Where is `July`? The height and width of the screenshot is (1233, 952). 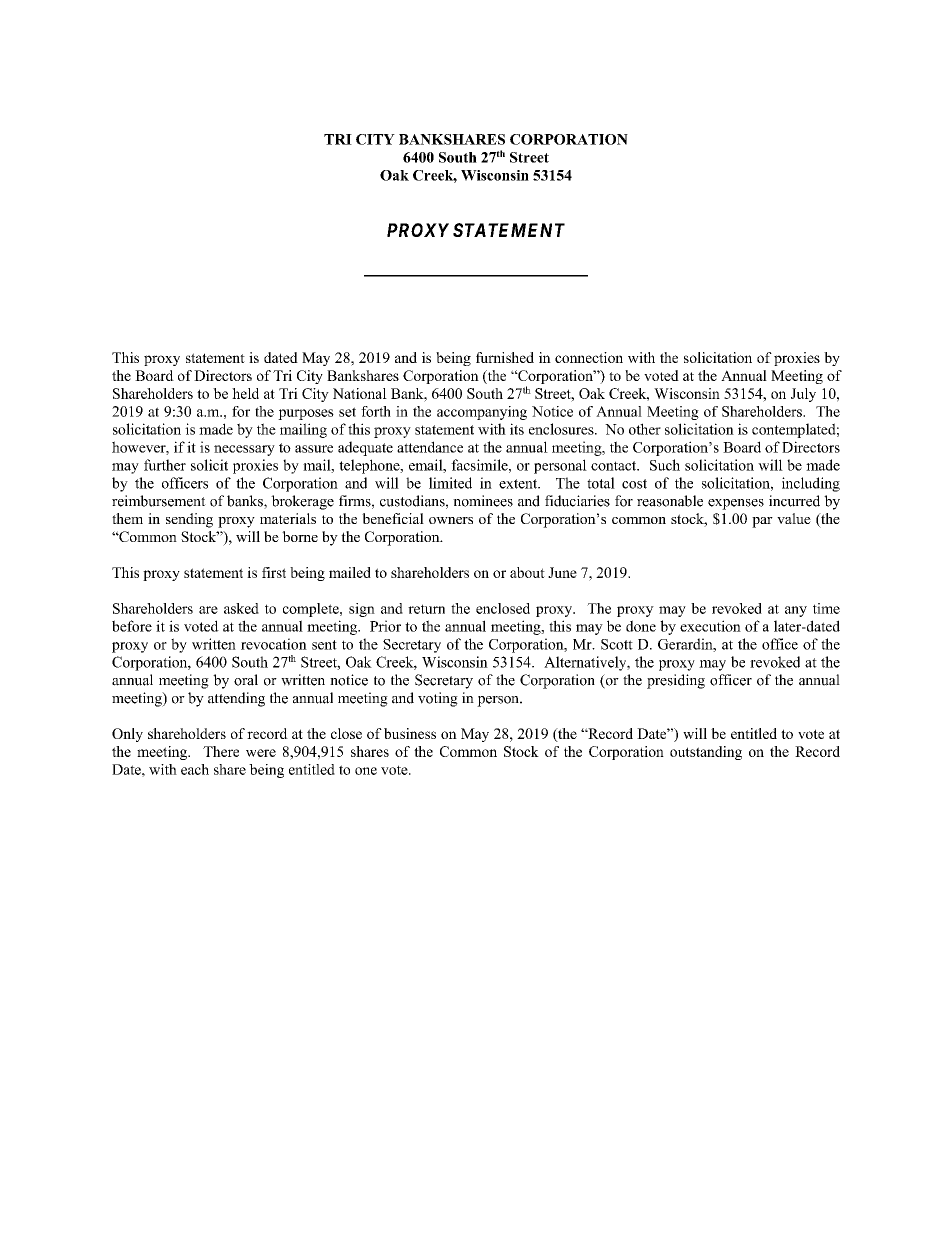 July is located at coordinates (803, 395).
